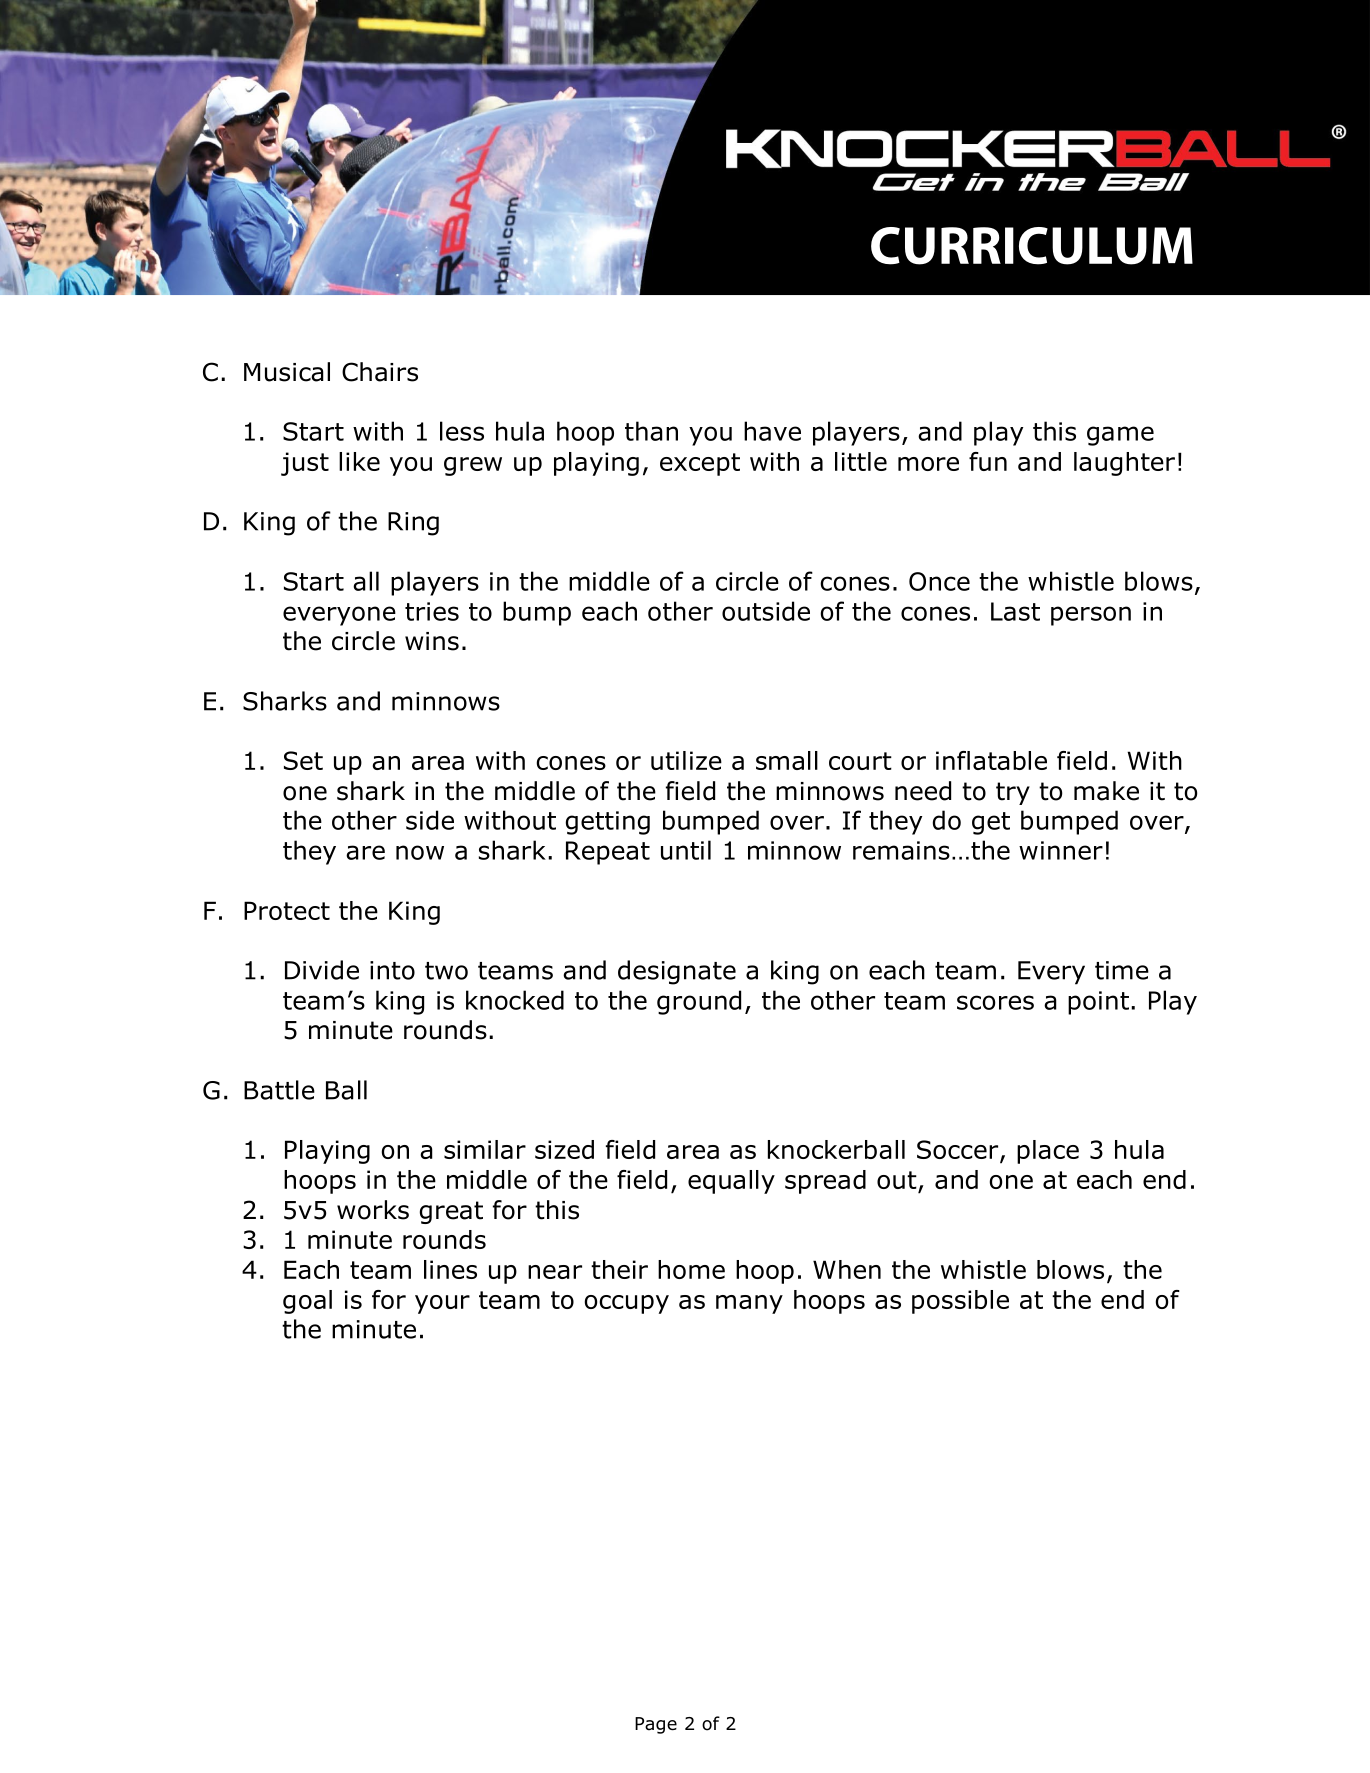  Describe the element at coordinates (651, 431) in the page. I see `than` at that location.
